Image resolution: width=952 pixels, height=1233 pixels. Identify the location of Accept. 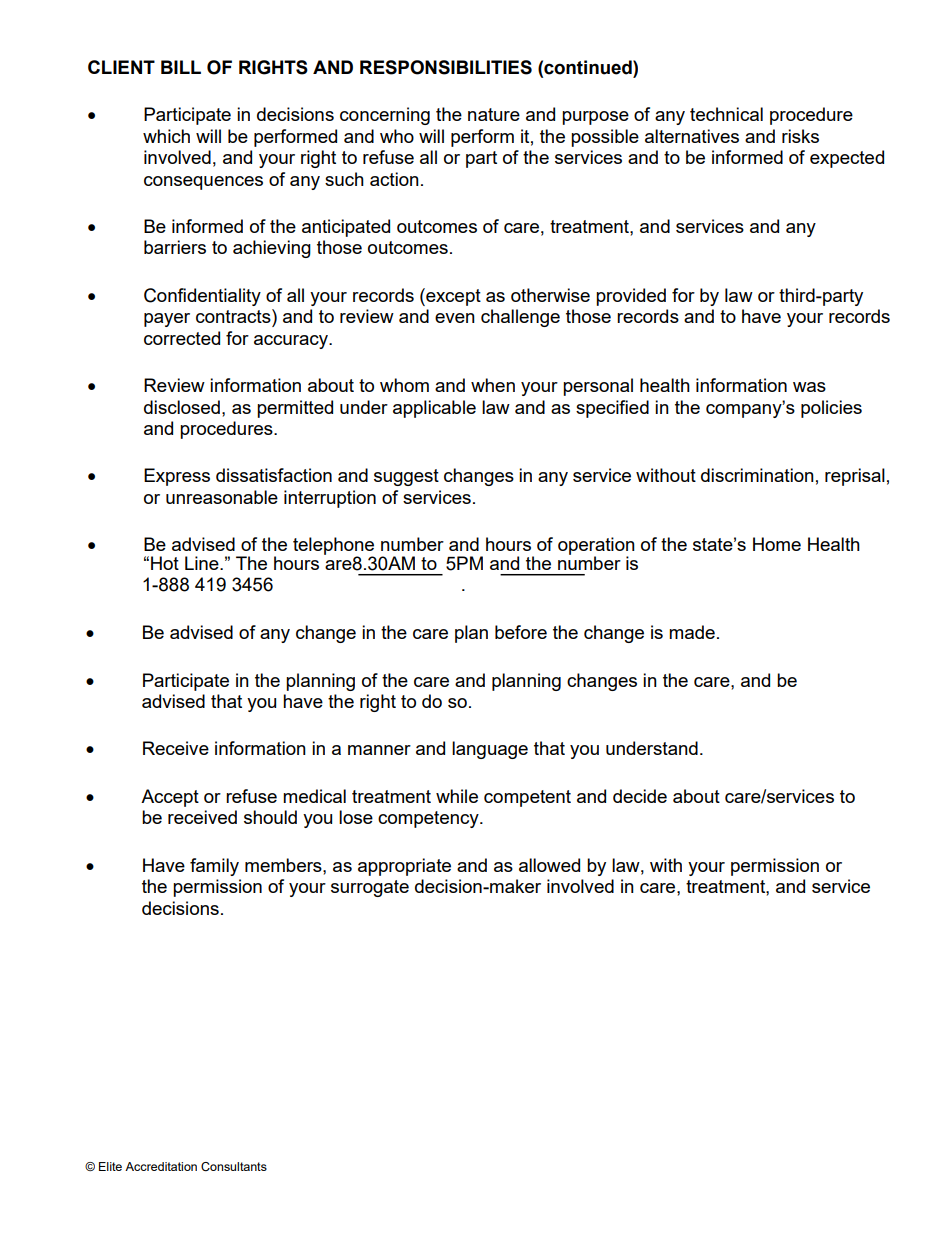
(170, 798).
